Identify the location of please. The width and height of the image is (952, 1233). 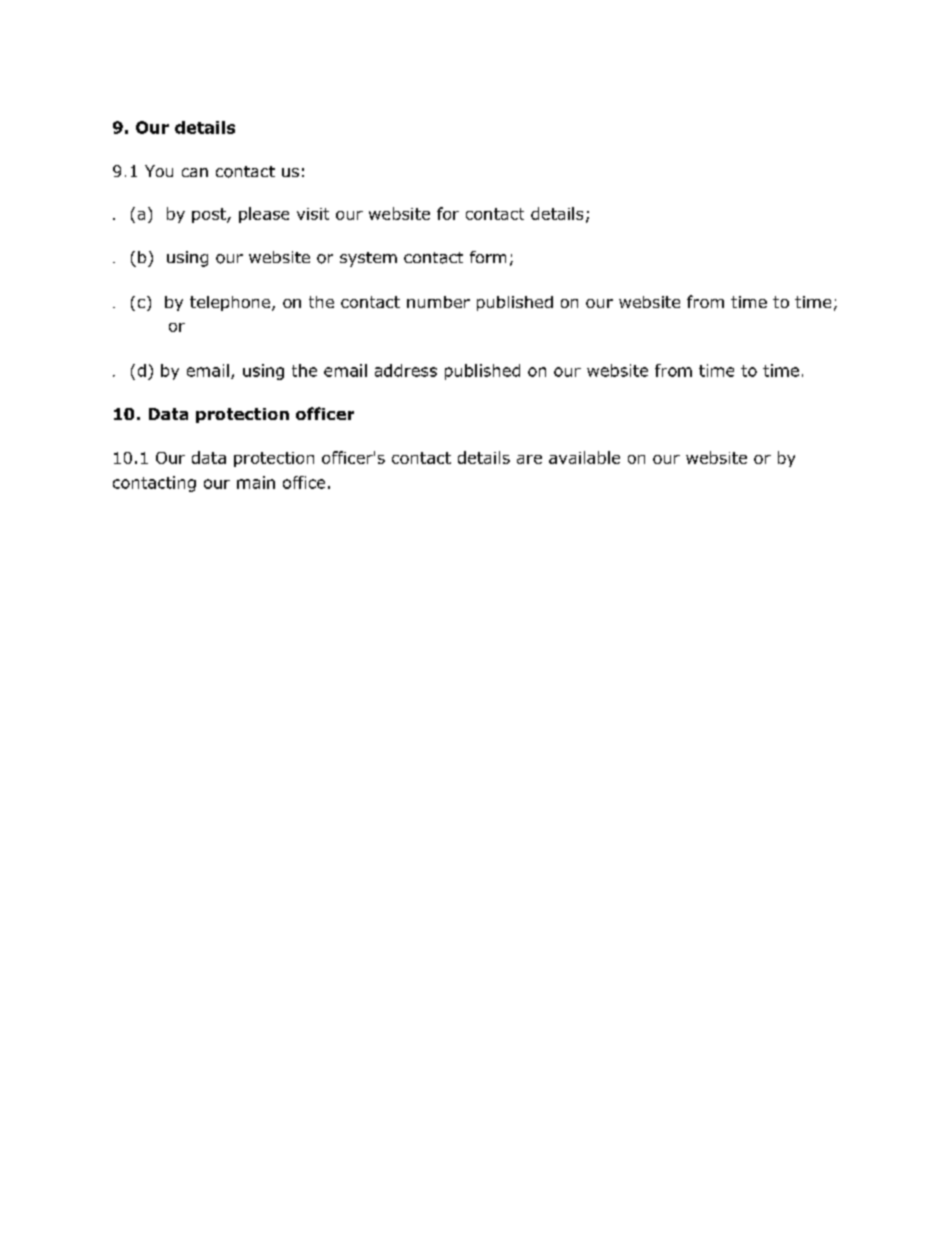
(264, 215).
